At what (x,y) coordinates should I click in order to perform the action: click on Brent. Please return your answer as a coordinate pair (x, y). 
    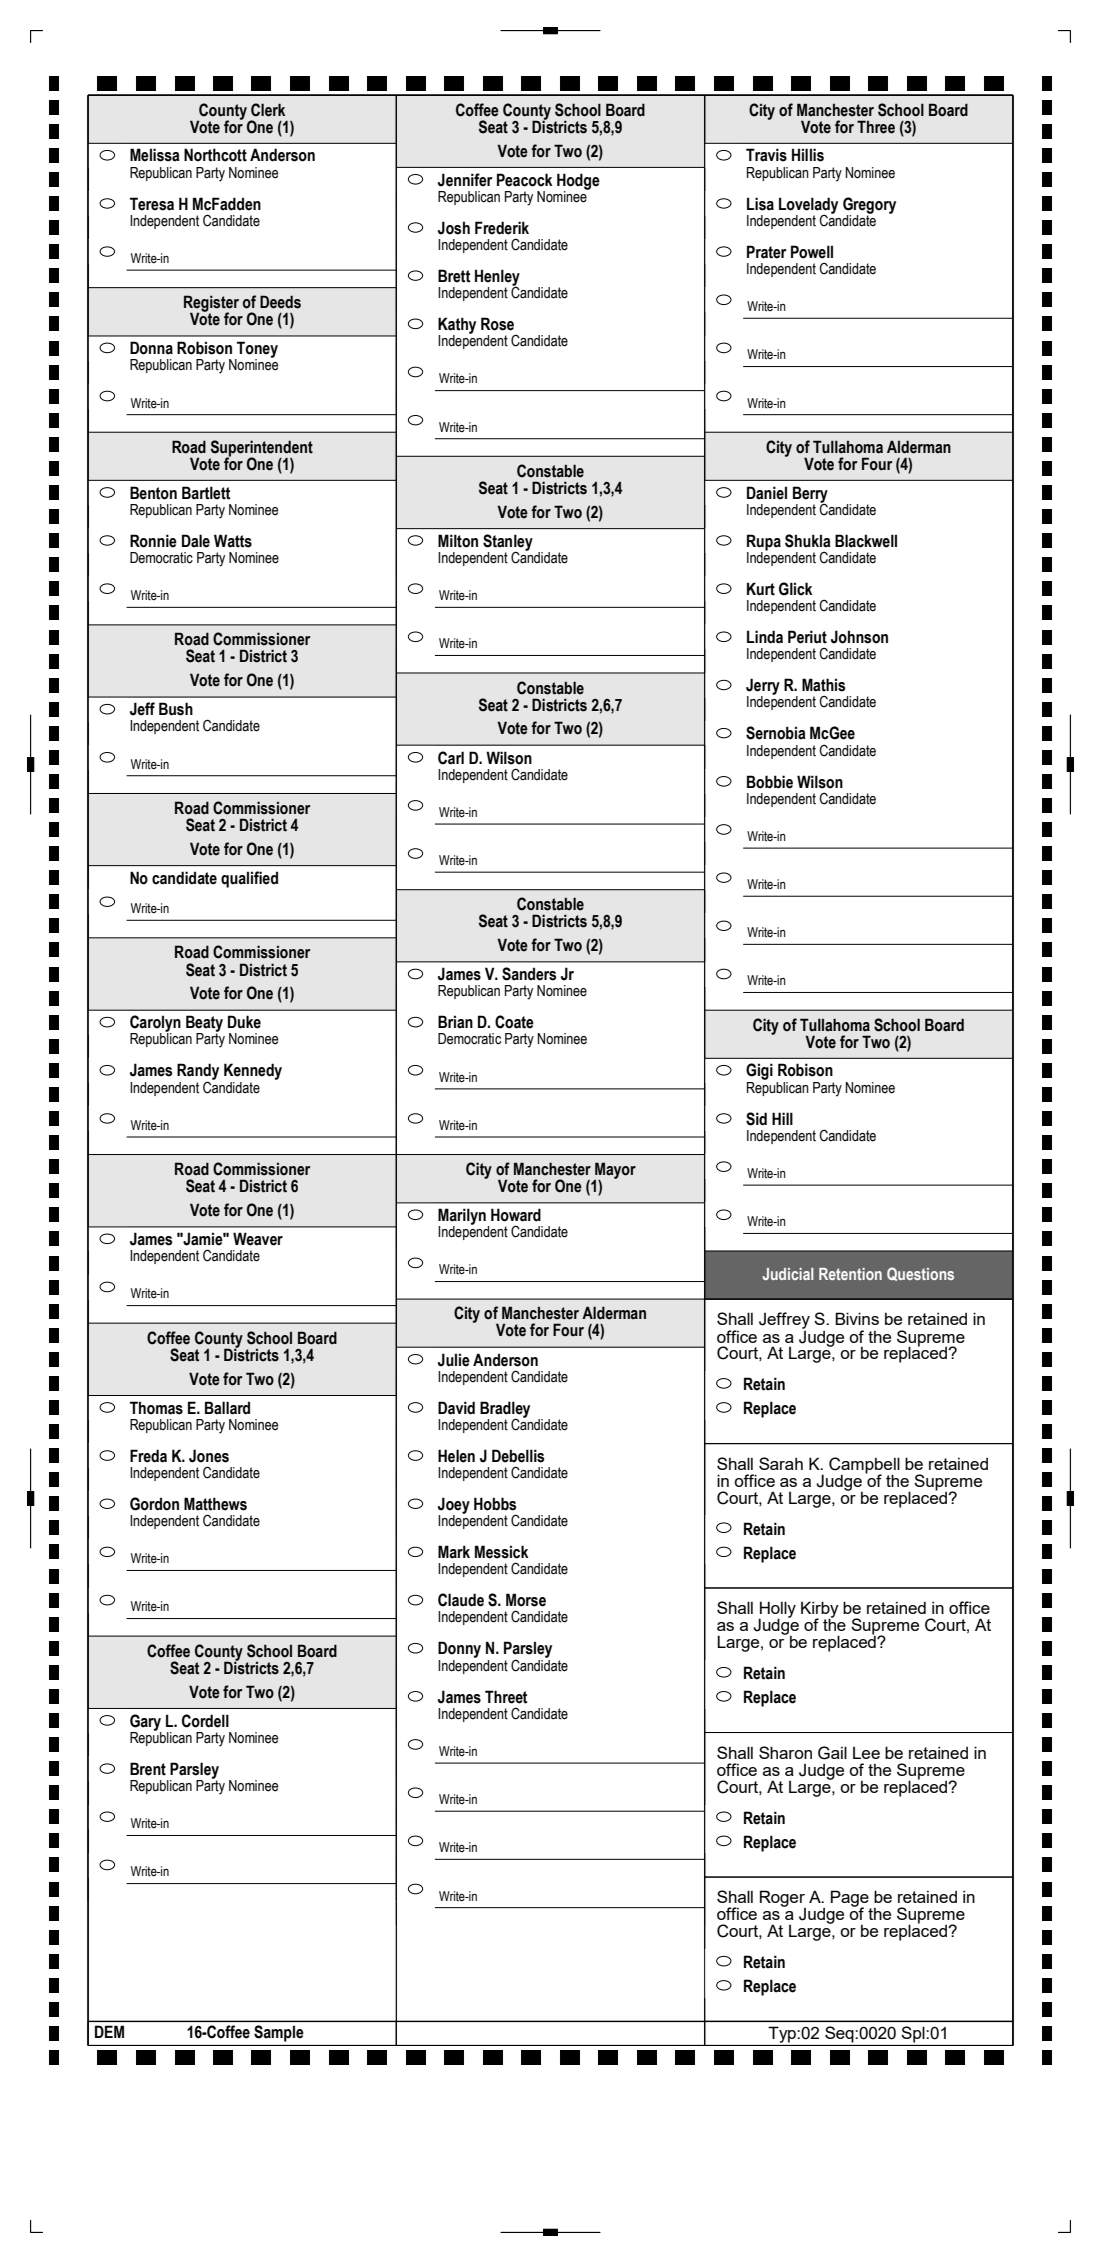
    Looking at the image, I should click on (148, 1769).
